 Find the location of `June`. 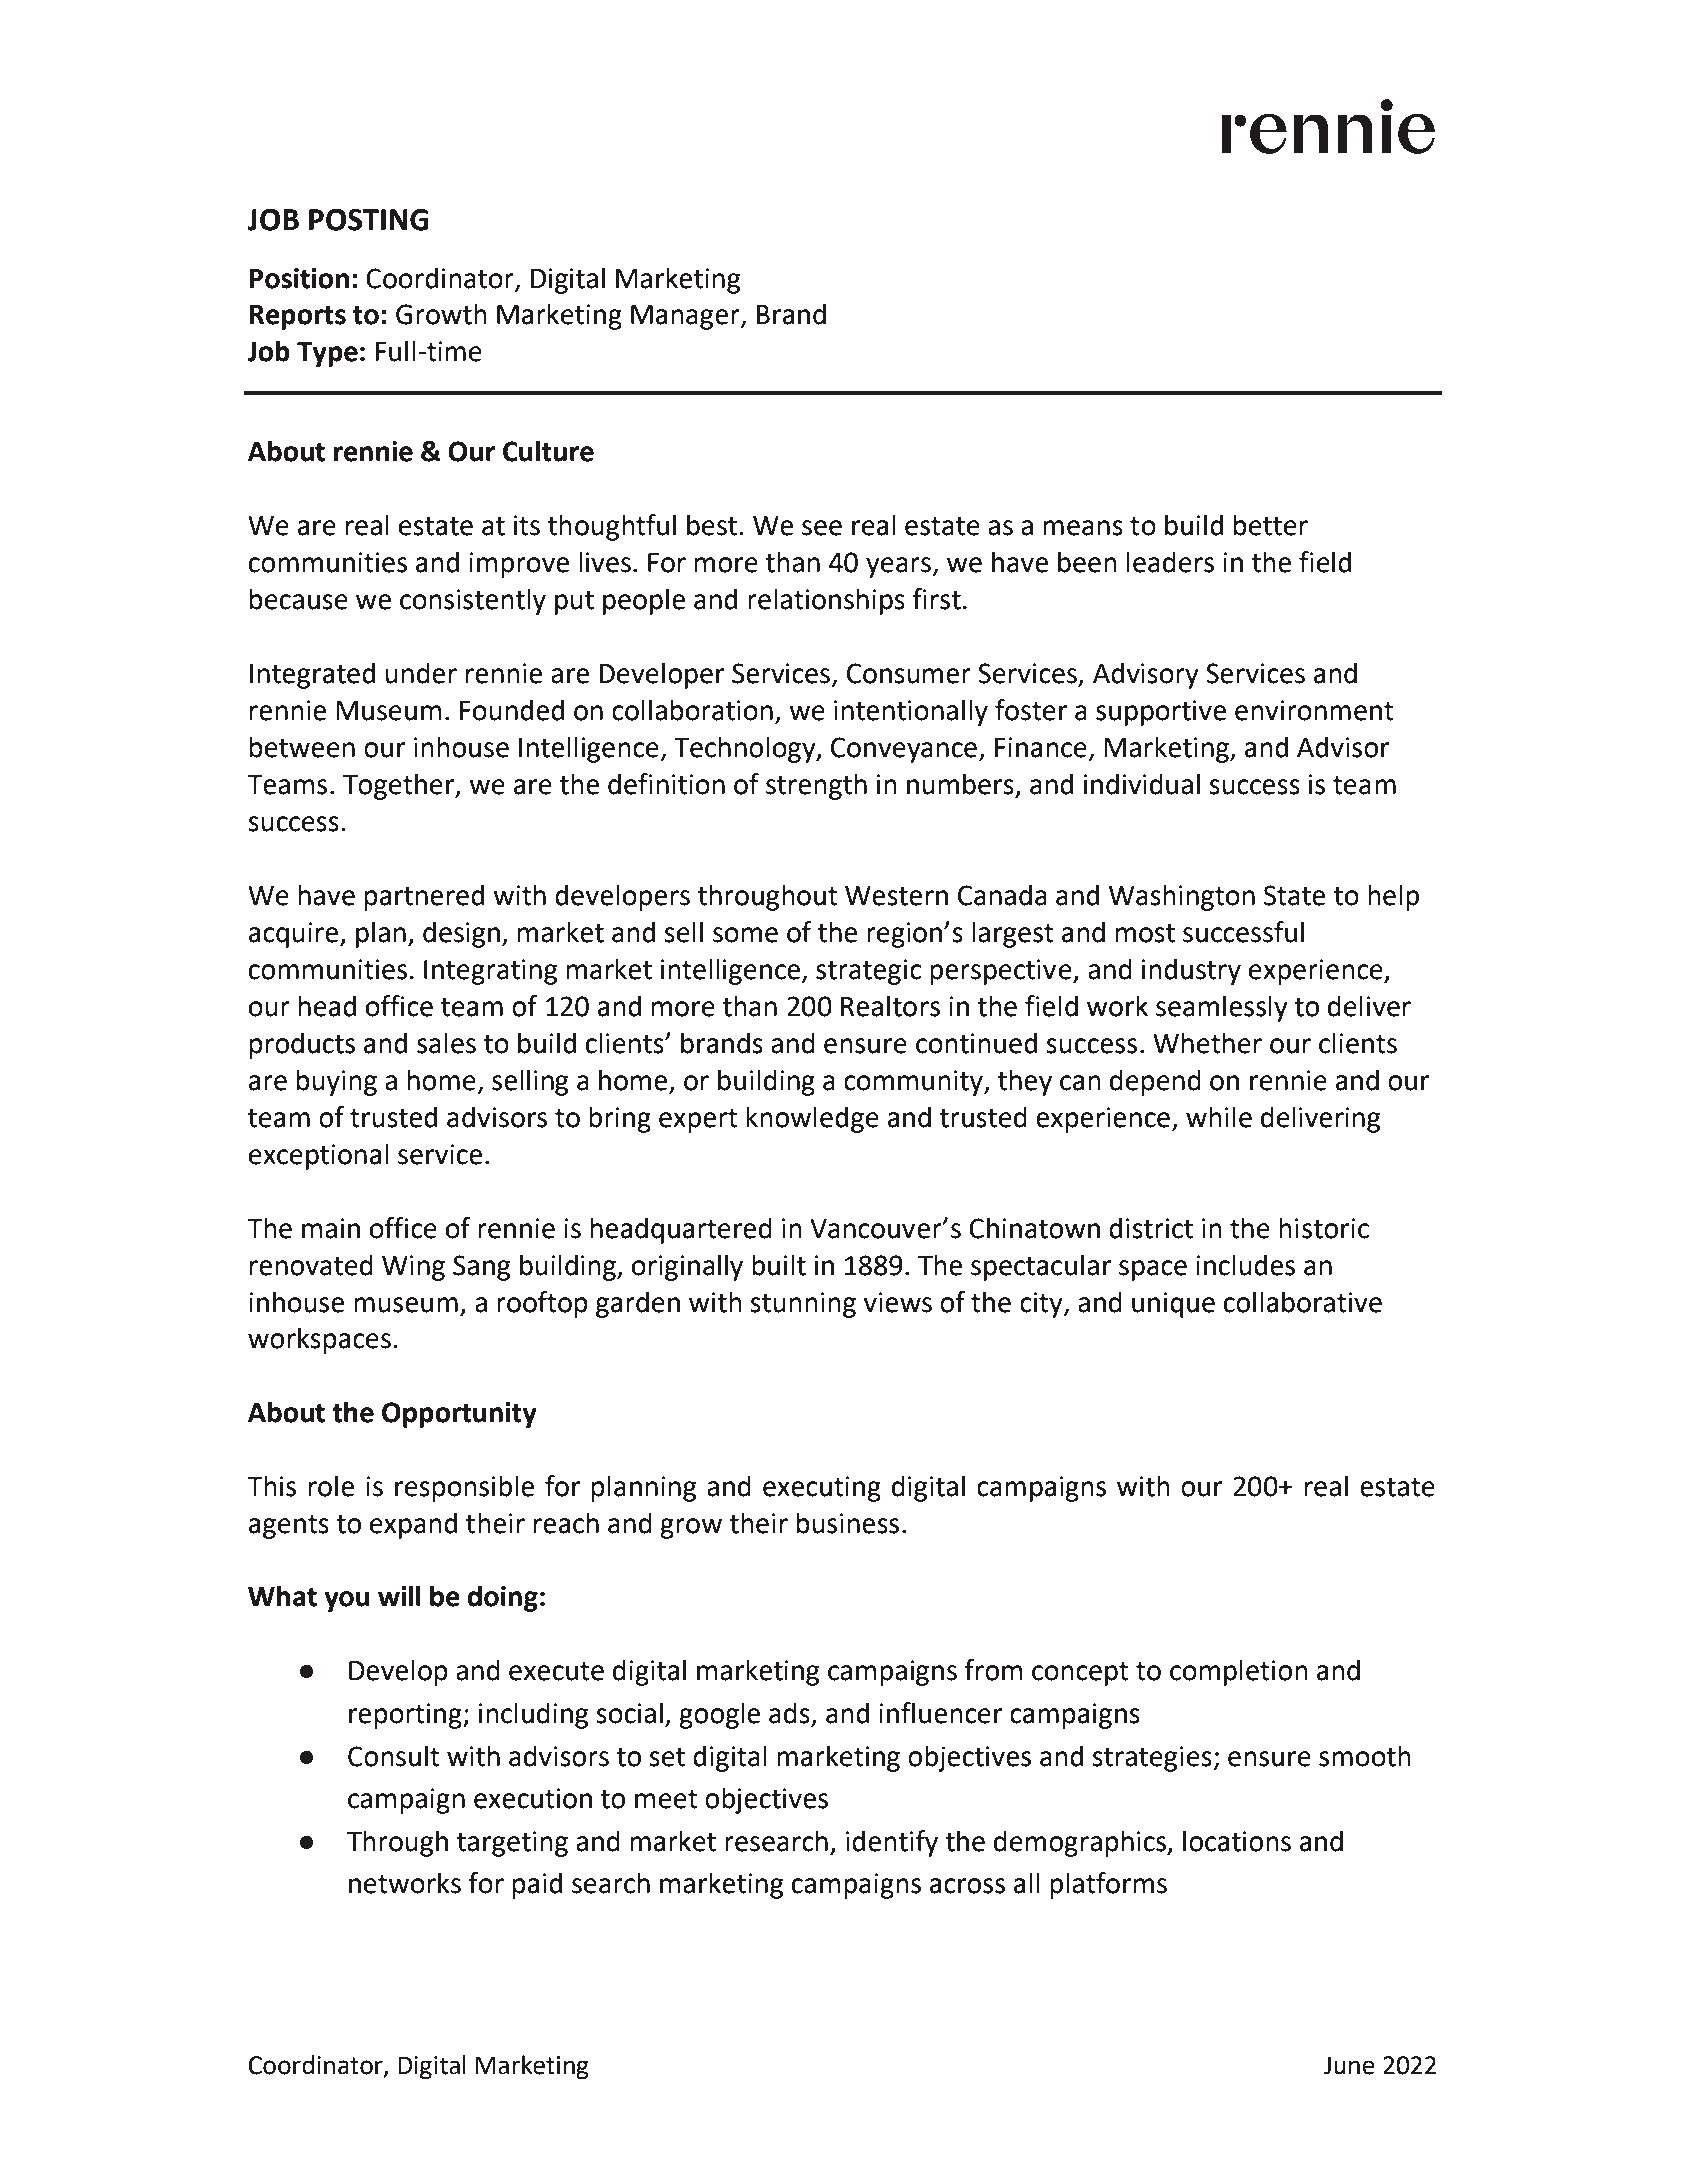

June is located at coordinates (1349, 2065).
